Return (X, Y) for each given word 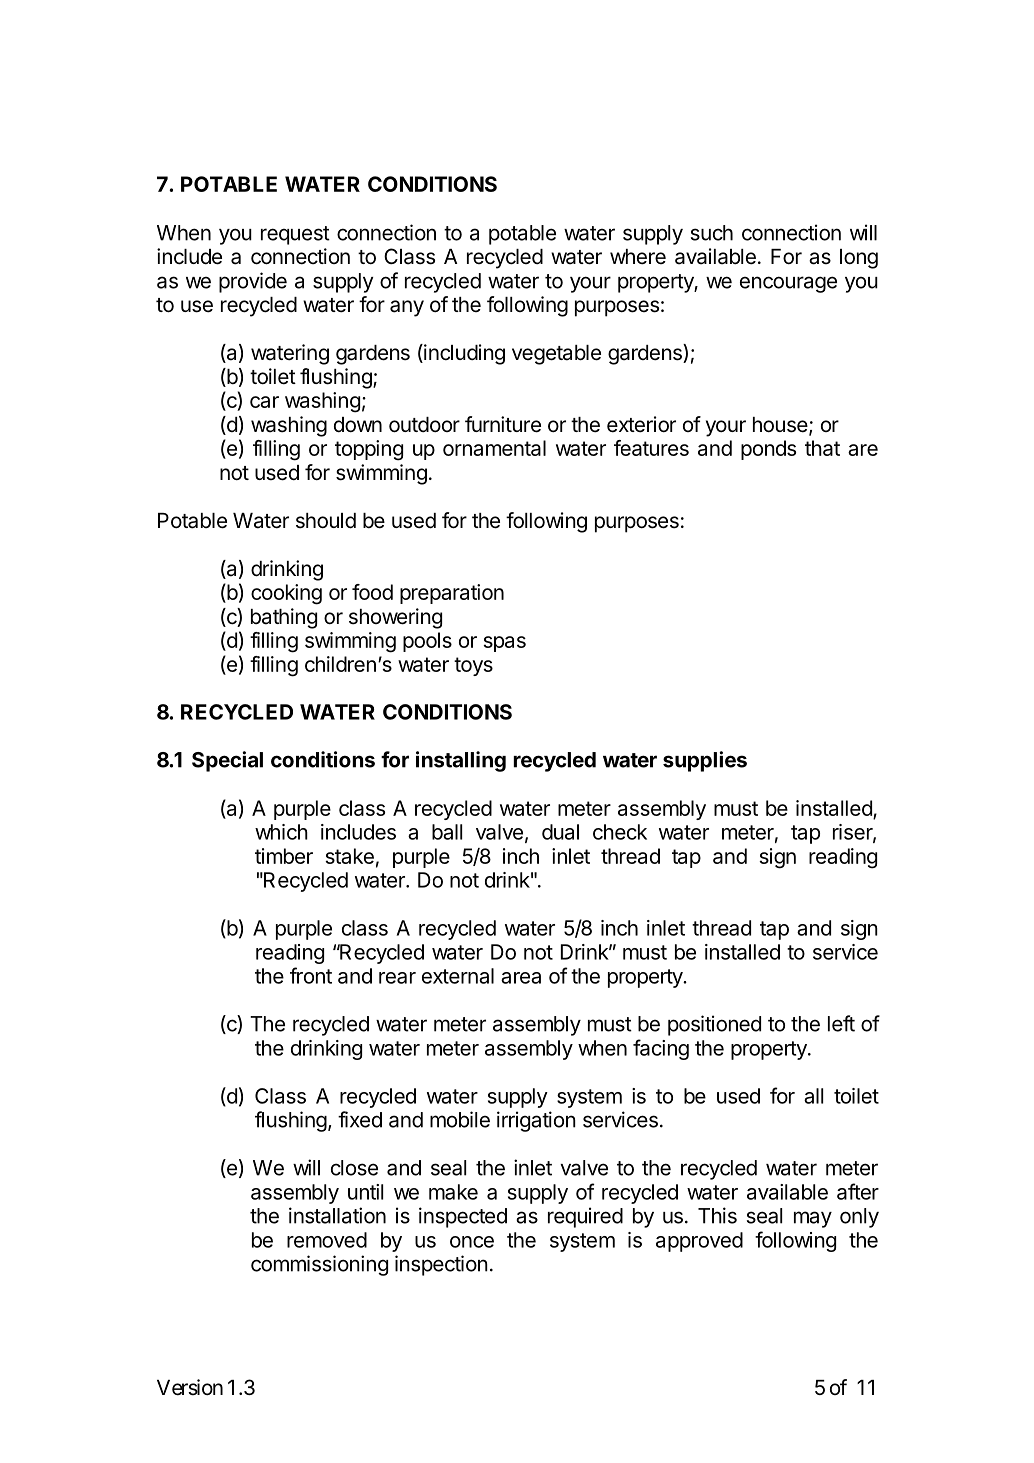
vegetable (556, 355)
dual (560, 832)
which (281, 832)
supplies (705, 761)
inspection (441, 1265)
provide (253, 282)
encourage (788, 284)
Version (190, 1387)
